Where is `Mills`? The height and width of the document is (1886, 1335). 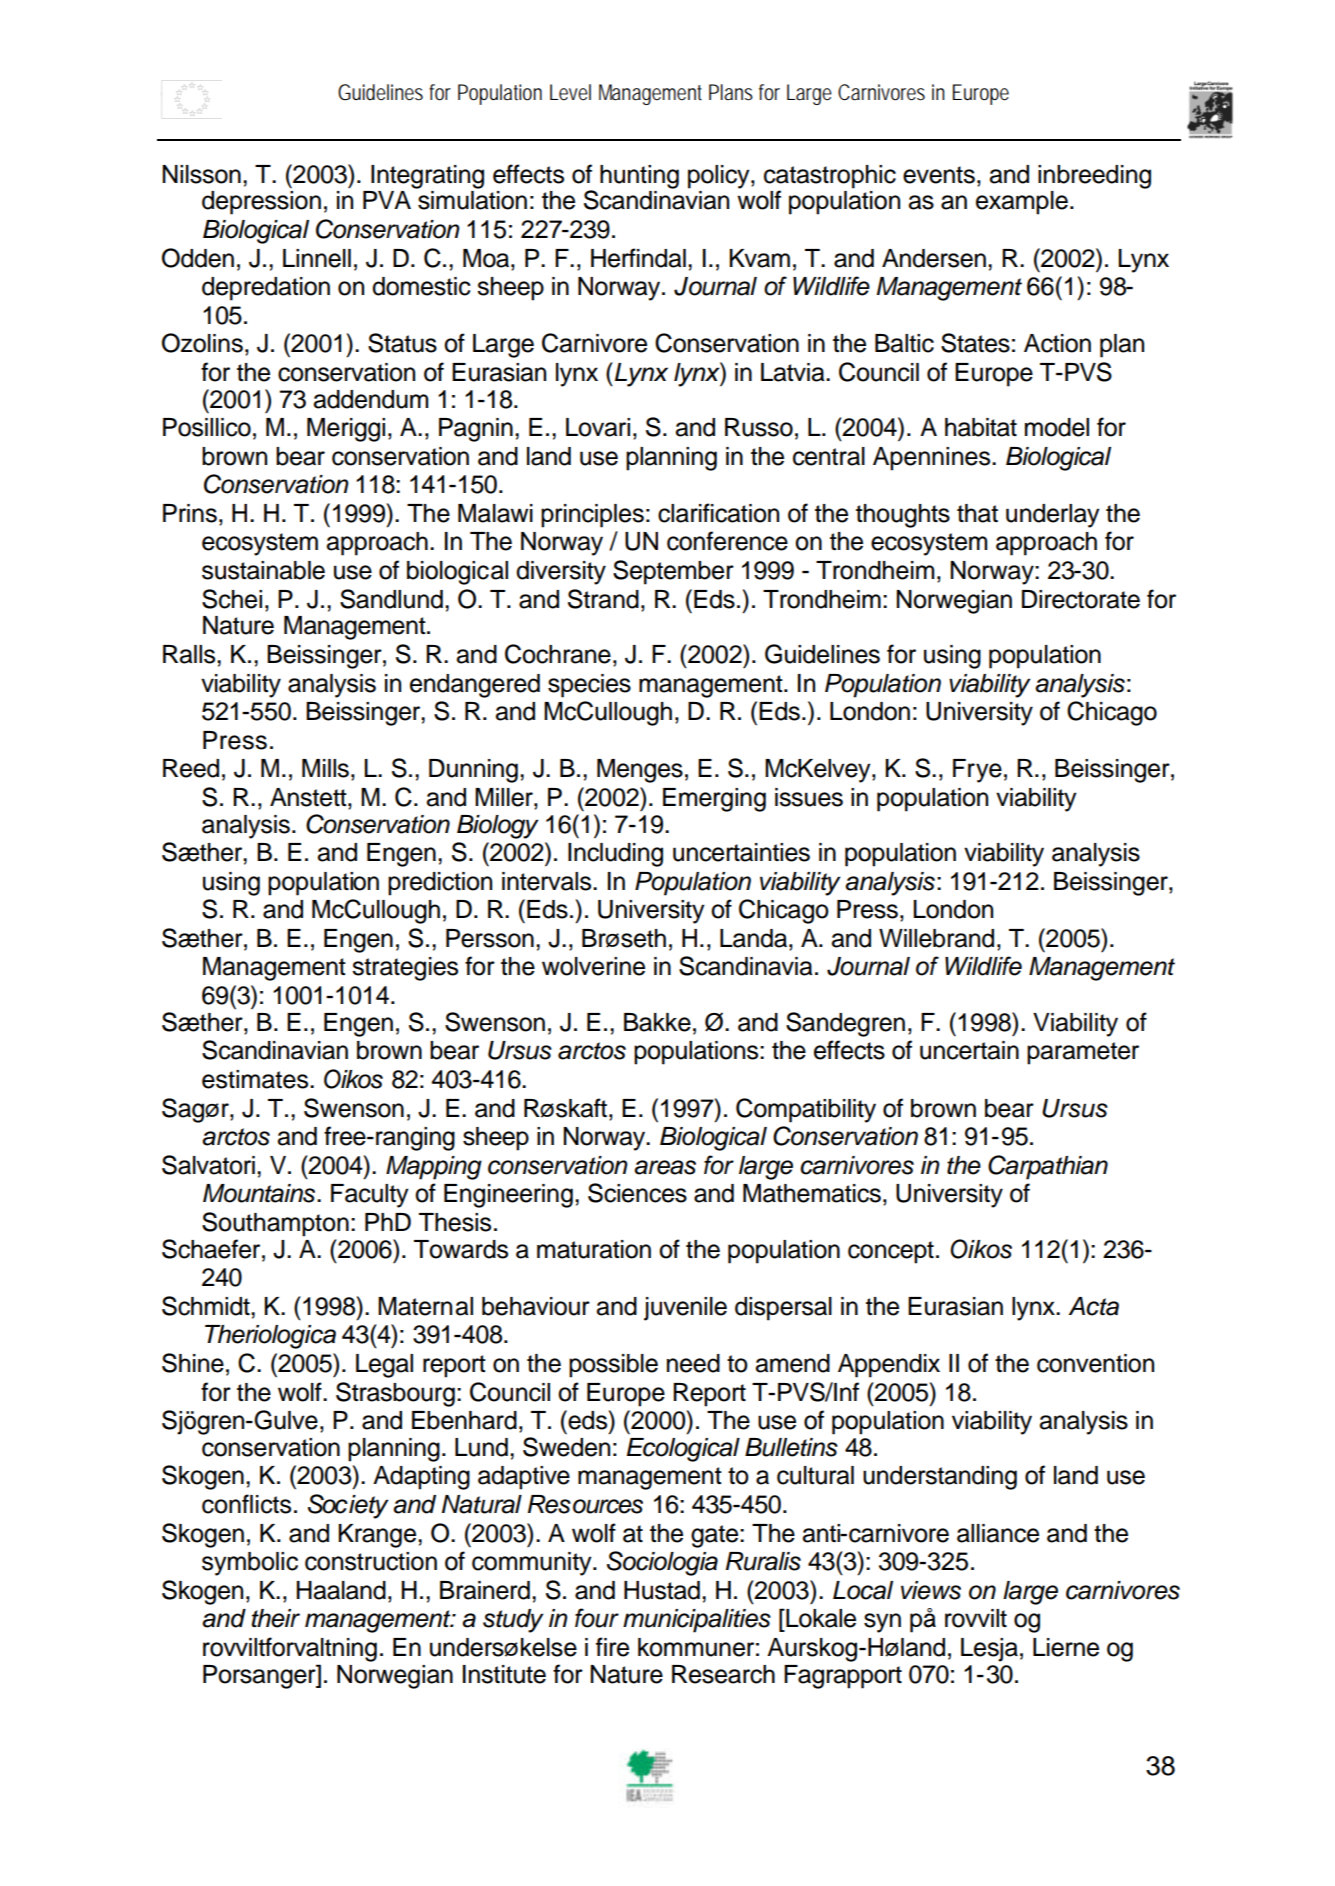 Mills is located at coordinates (325, 768).
